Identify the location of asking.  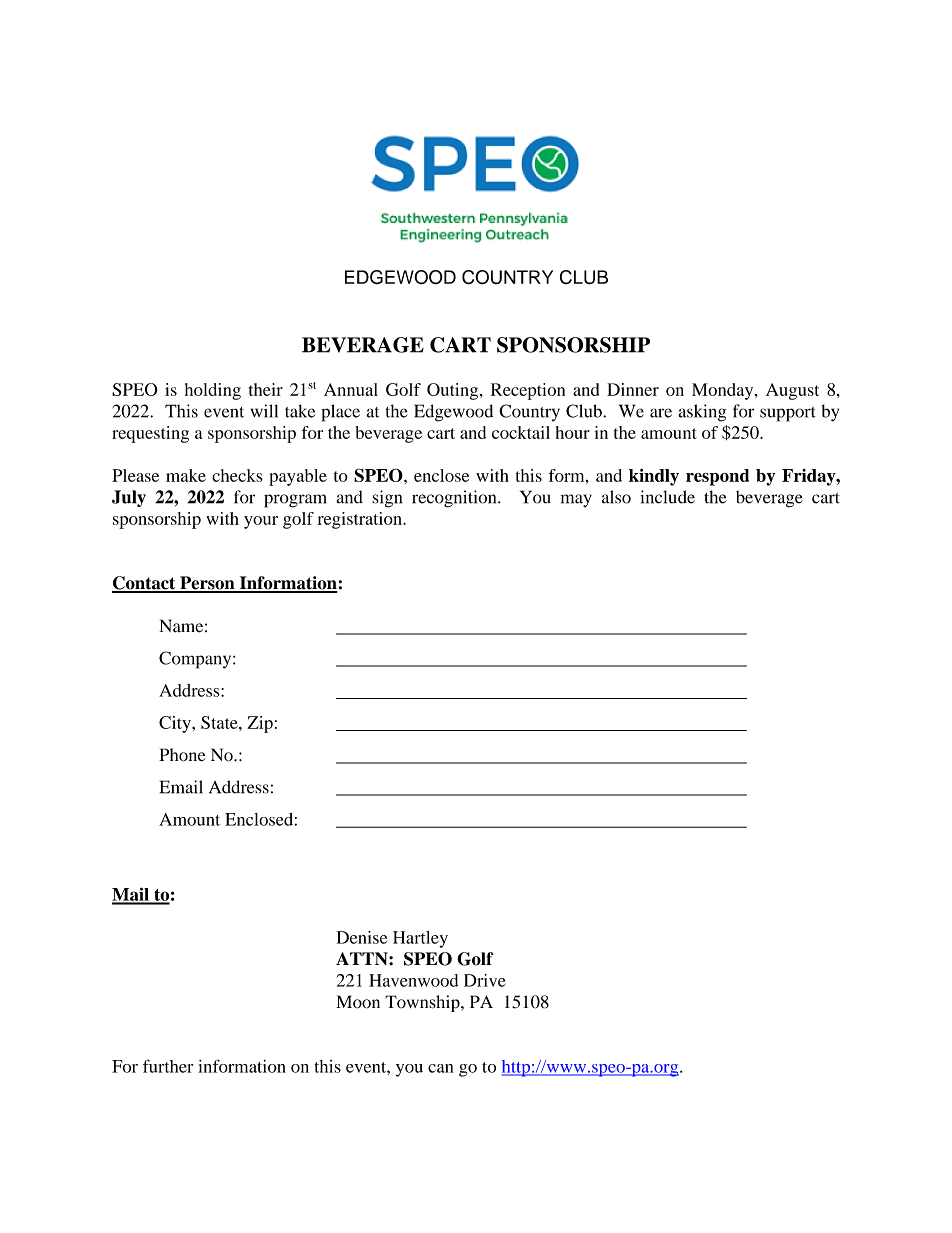
(702, 413).
